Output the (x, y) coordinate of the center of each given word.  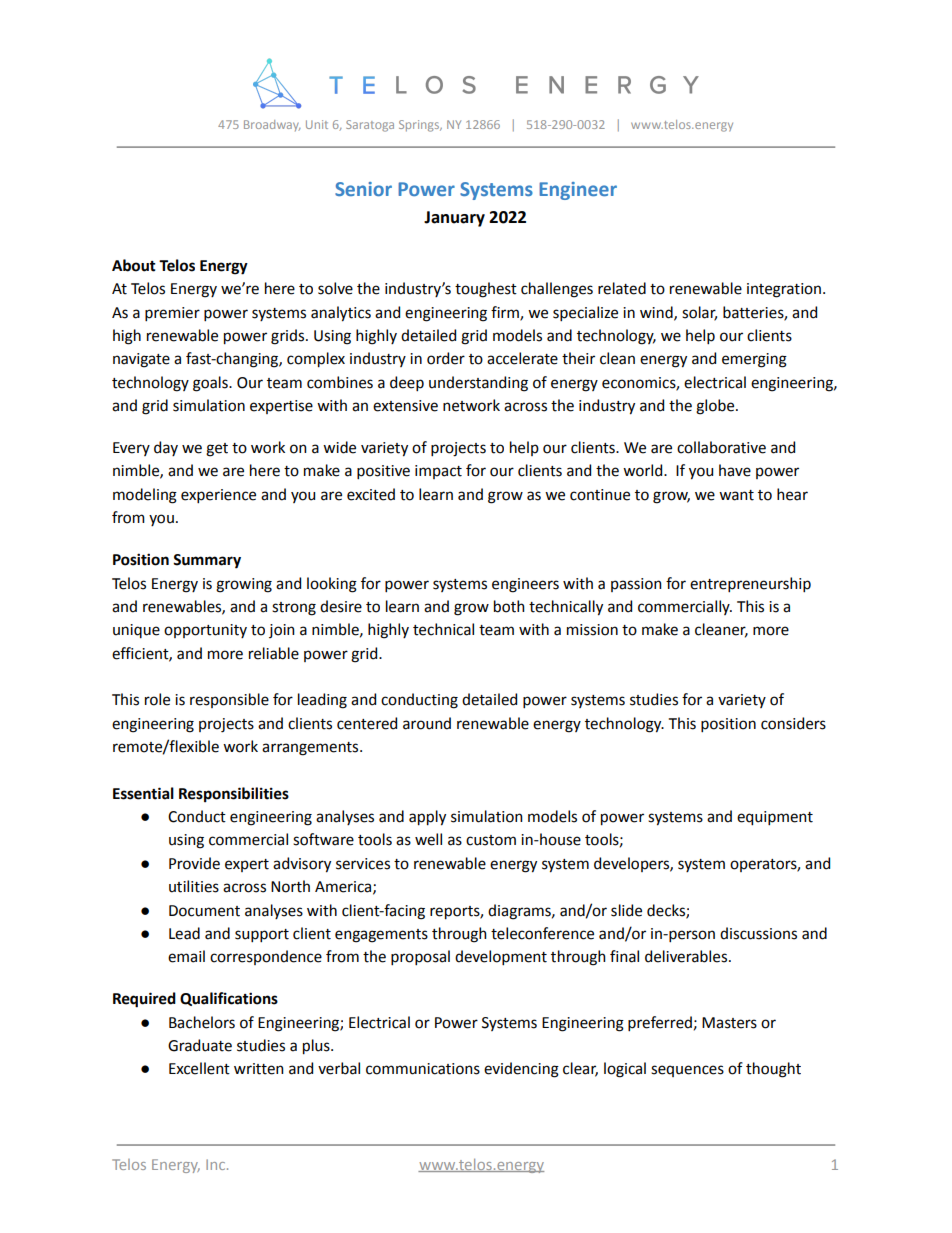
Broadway (272, 125)
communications (423, 1069)
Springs (420, 126)
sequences (687, 1071)
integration (785, 290)
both (509, 606)
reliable (274, 653)
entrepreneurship (750, 584)
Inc (217, 1164)
